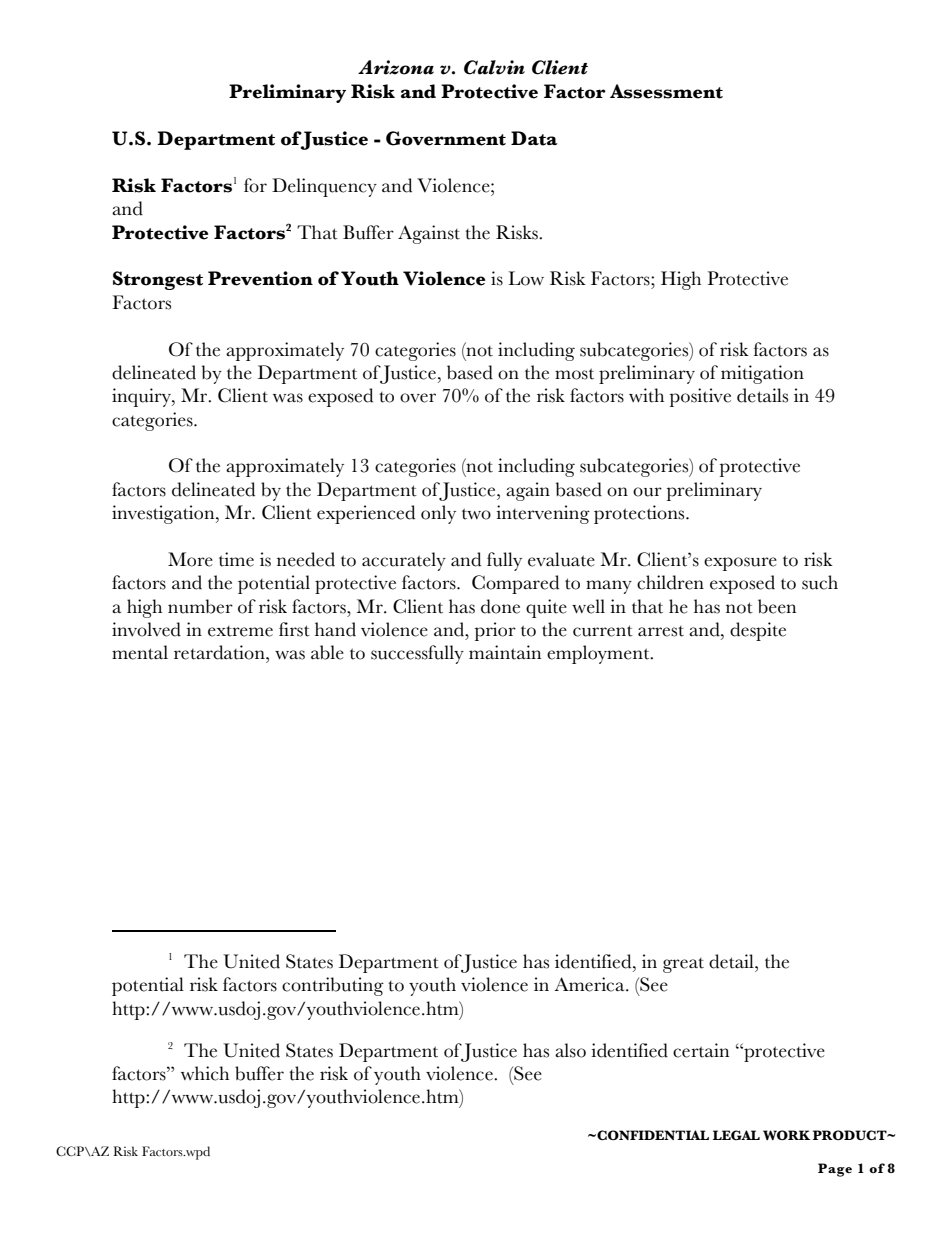 The width and height of the screenshot is (952, 1233). Describe the element at coordinates (255, 185) in the screenshot. I see `for` at that location.
